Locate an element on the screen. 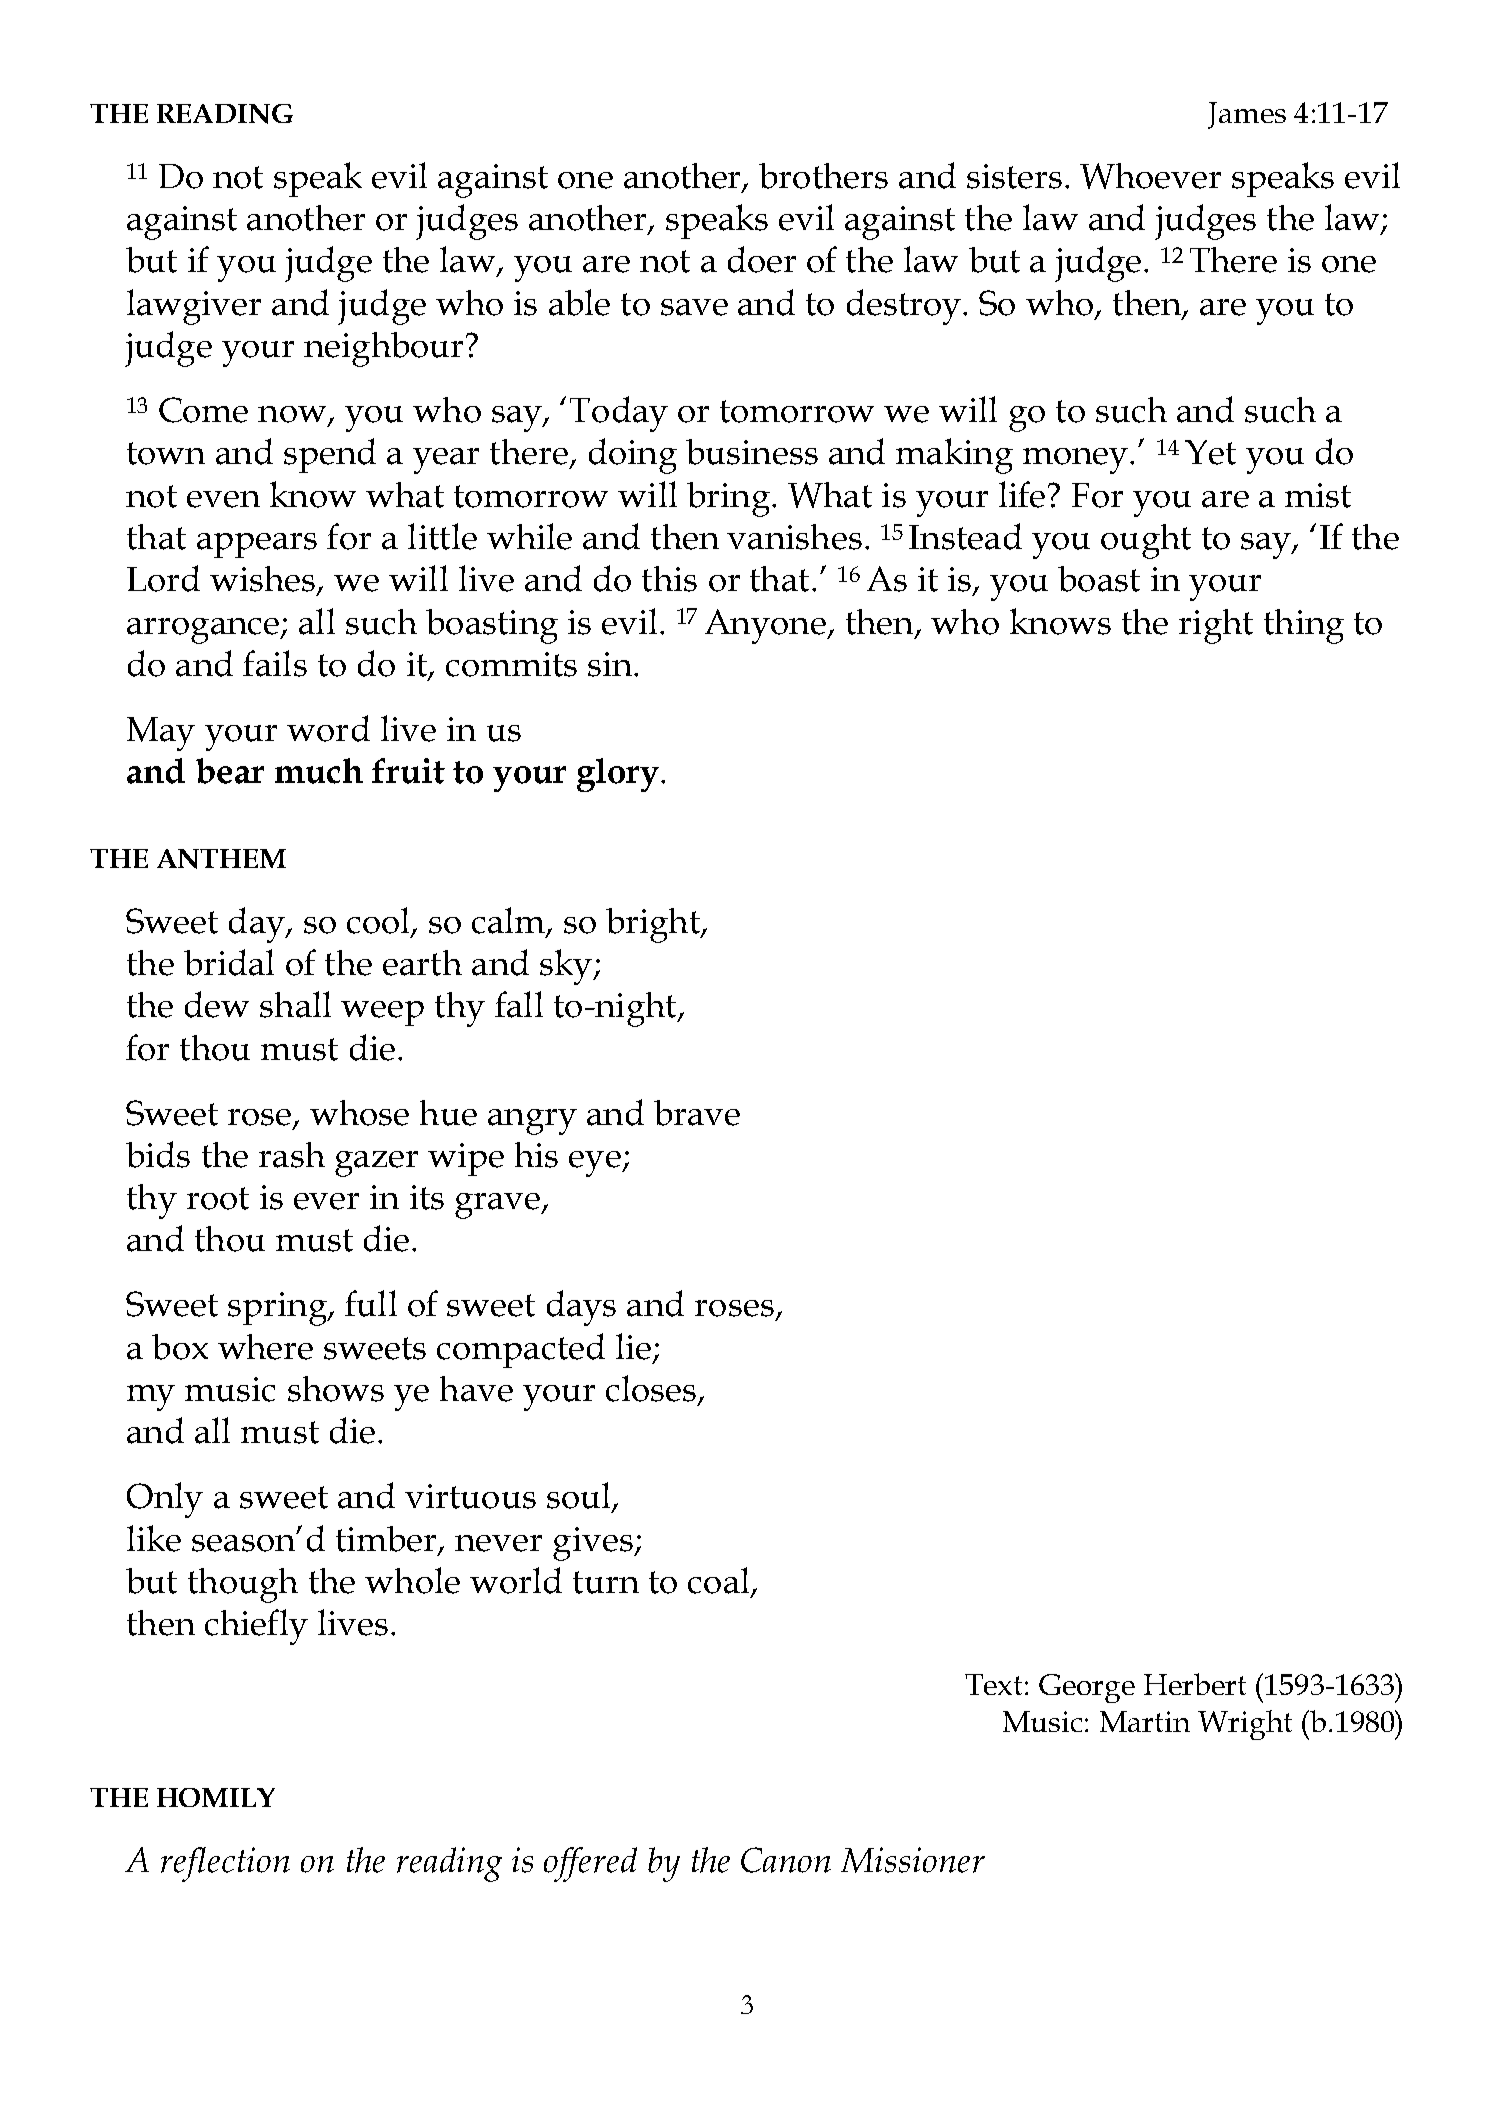 The image size is (1491, 2111). spring is located at coordinates (278, 1309).
